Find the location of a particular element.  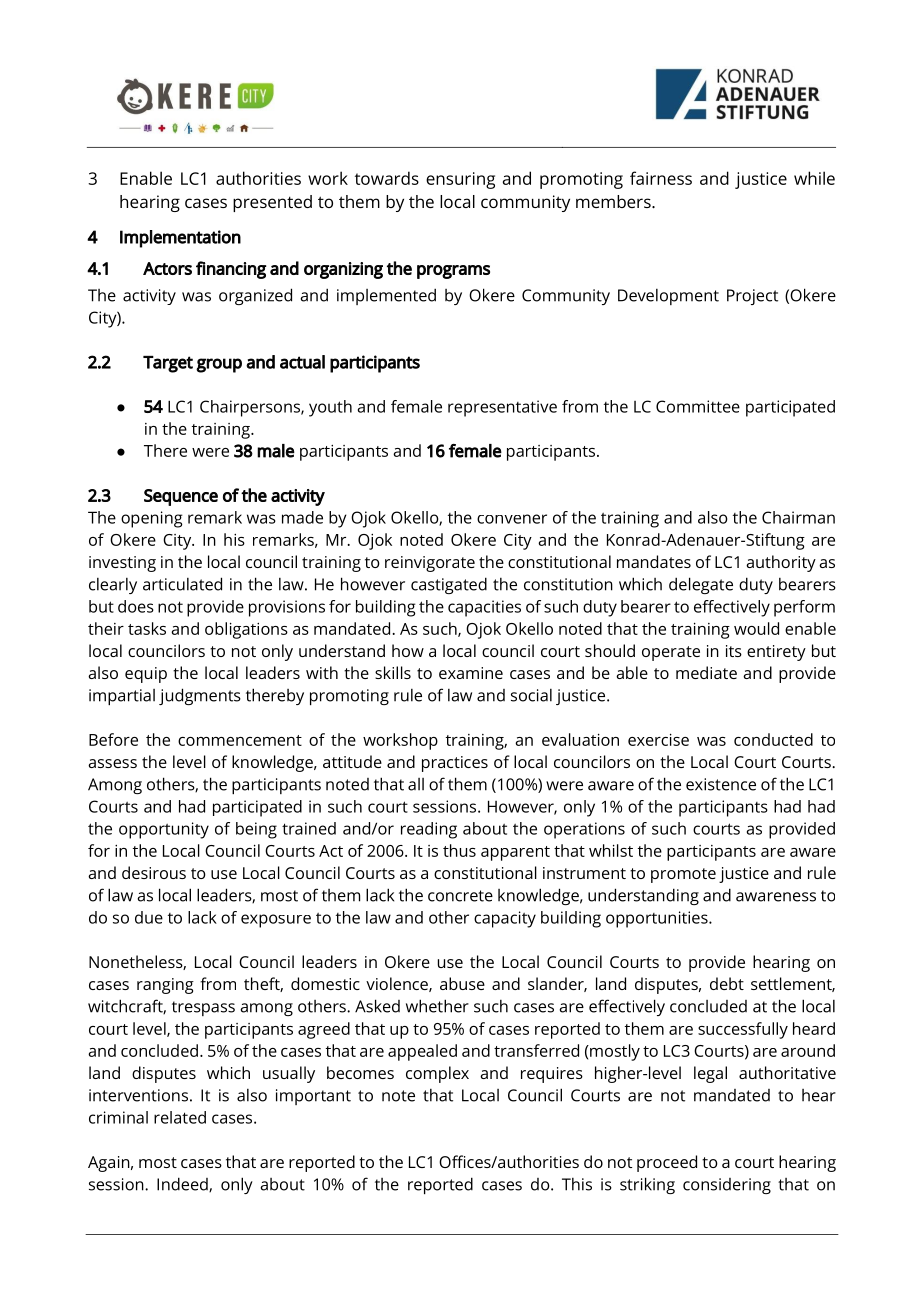

considering is located at coordinates (727, 1186).
